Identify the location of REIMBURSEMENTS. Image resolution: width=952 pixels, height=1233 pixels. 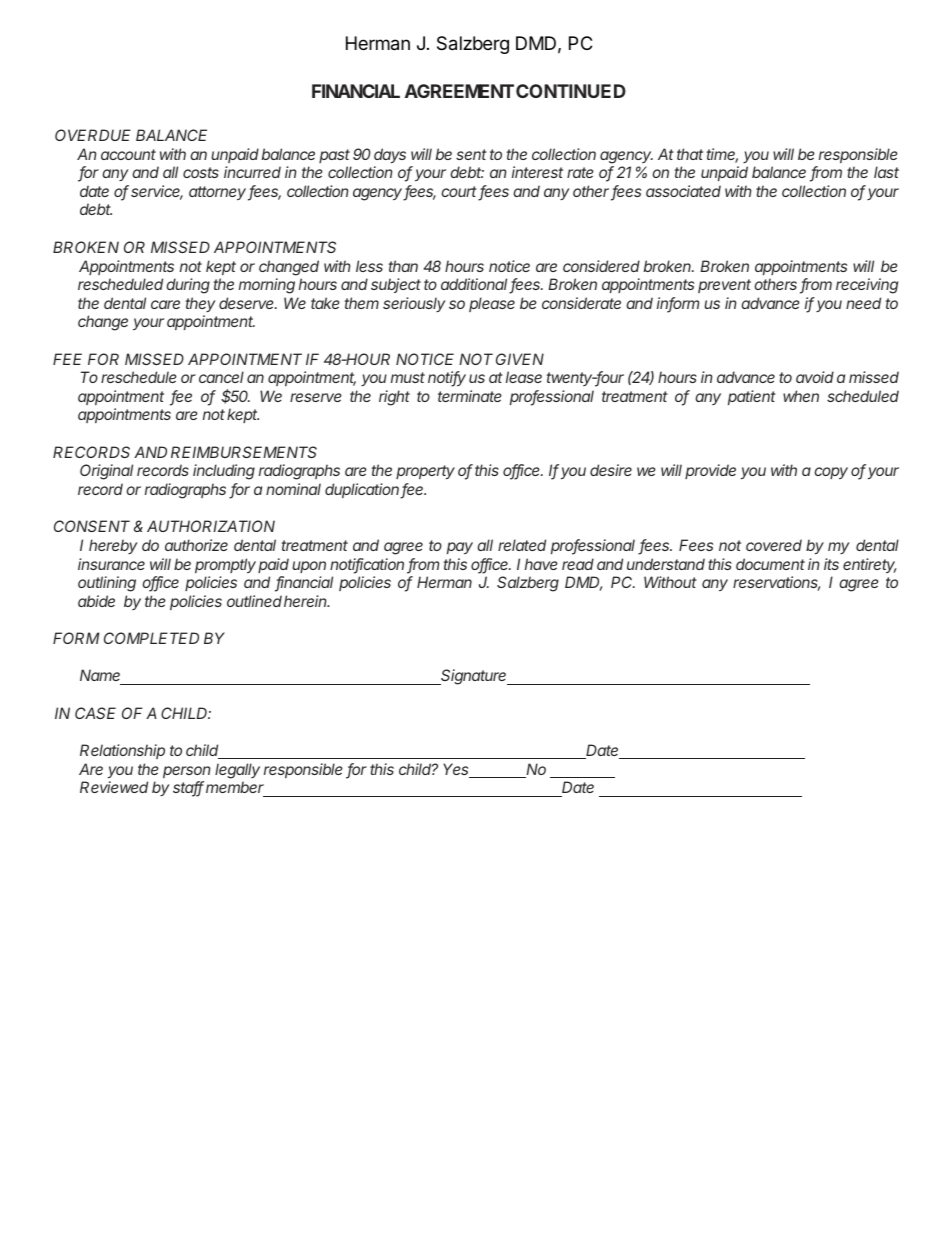
(244, 452).
